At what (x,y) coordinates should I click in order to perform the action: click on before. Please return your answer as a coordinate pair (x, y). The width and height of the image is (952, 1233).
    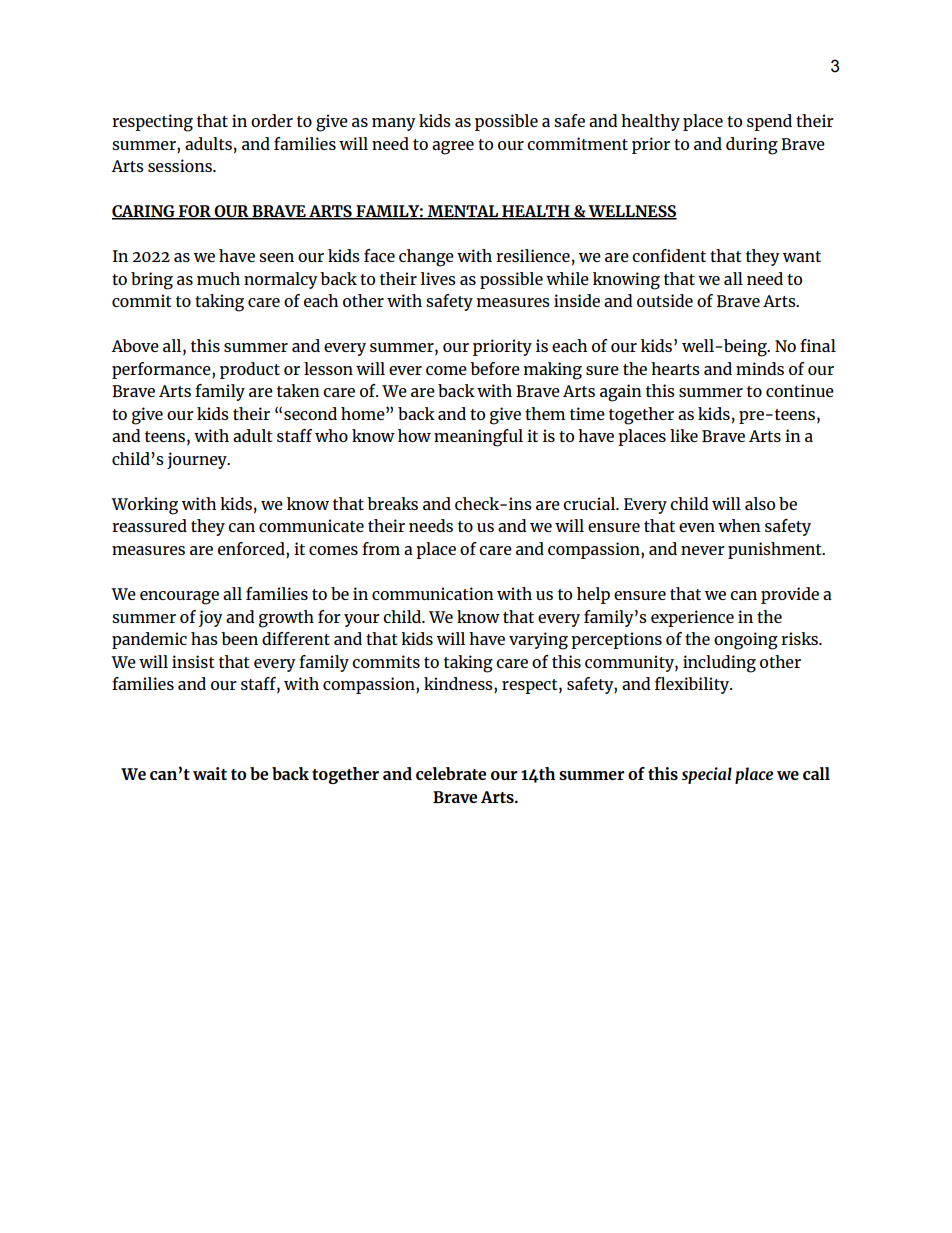
    Looking at the image, I should click on (495, 368).
